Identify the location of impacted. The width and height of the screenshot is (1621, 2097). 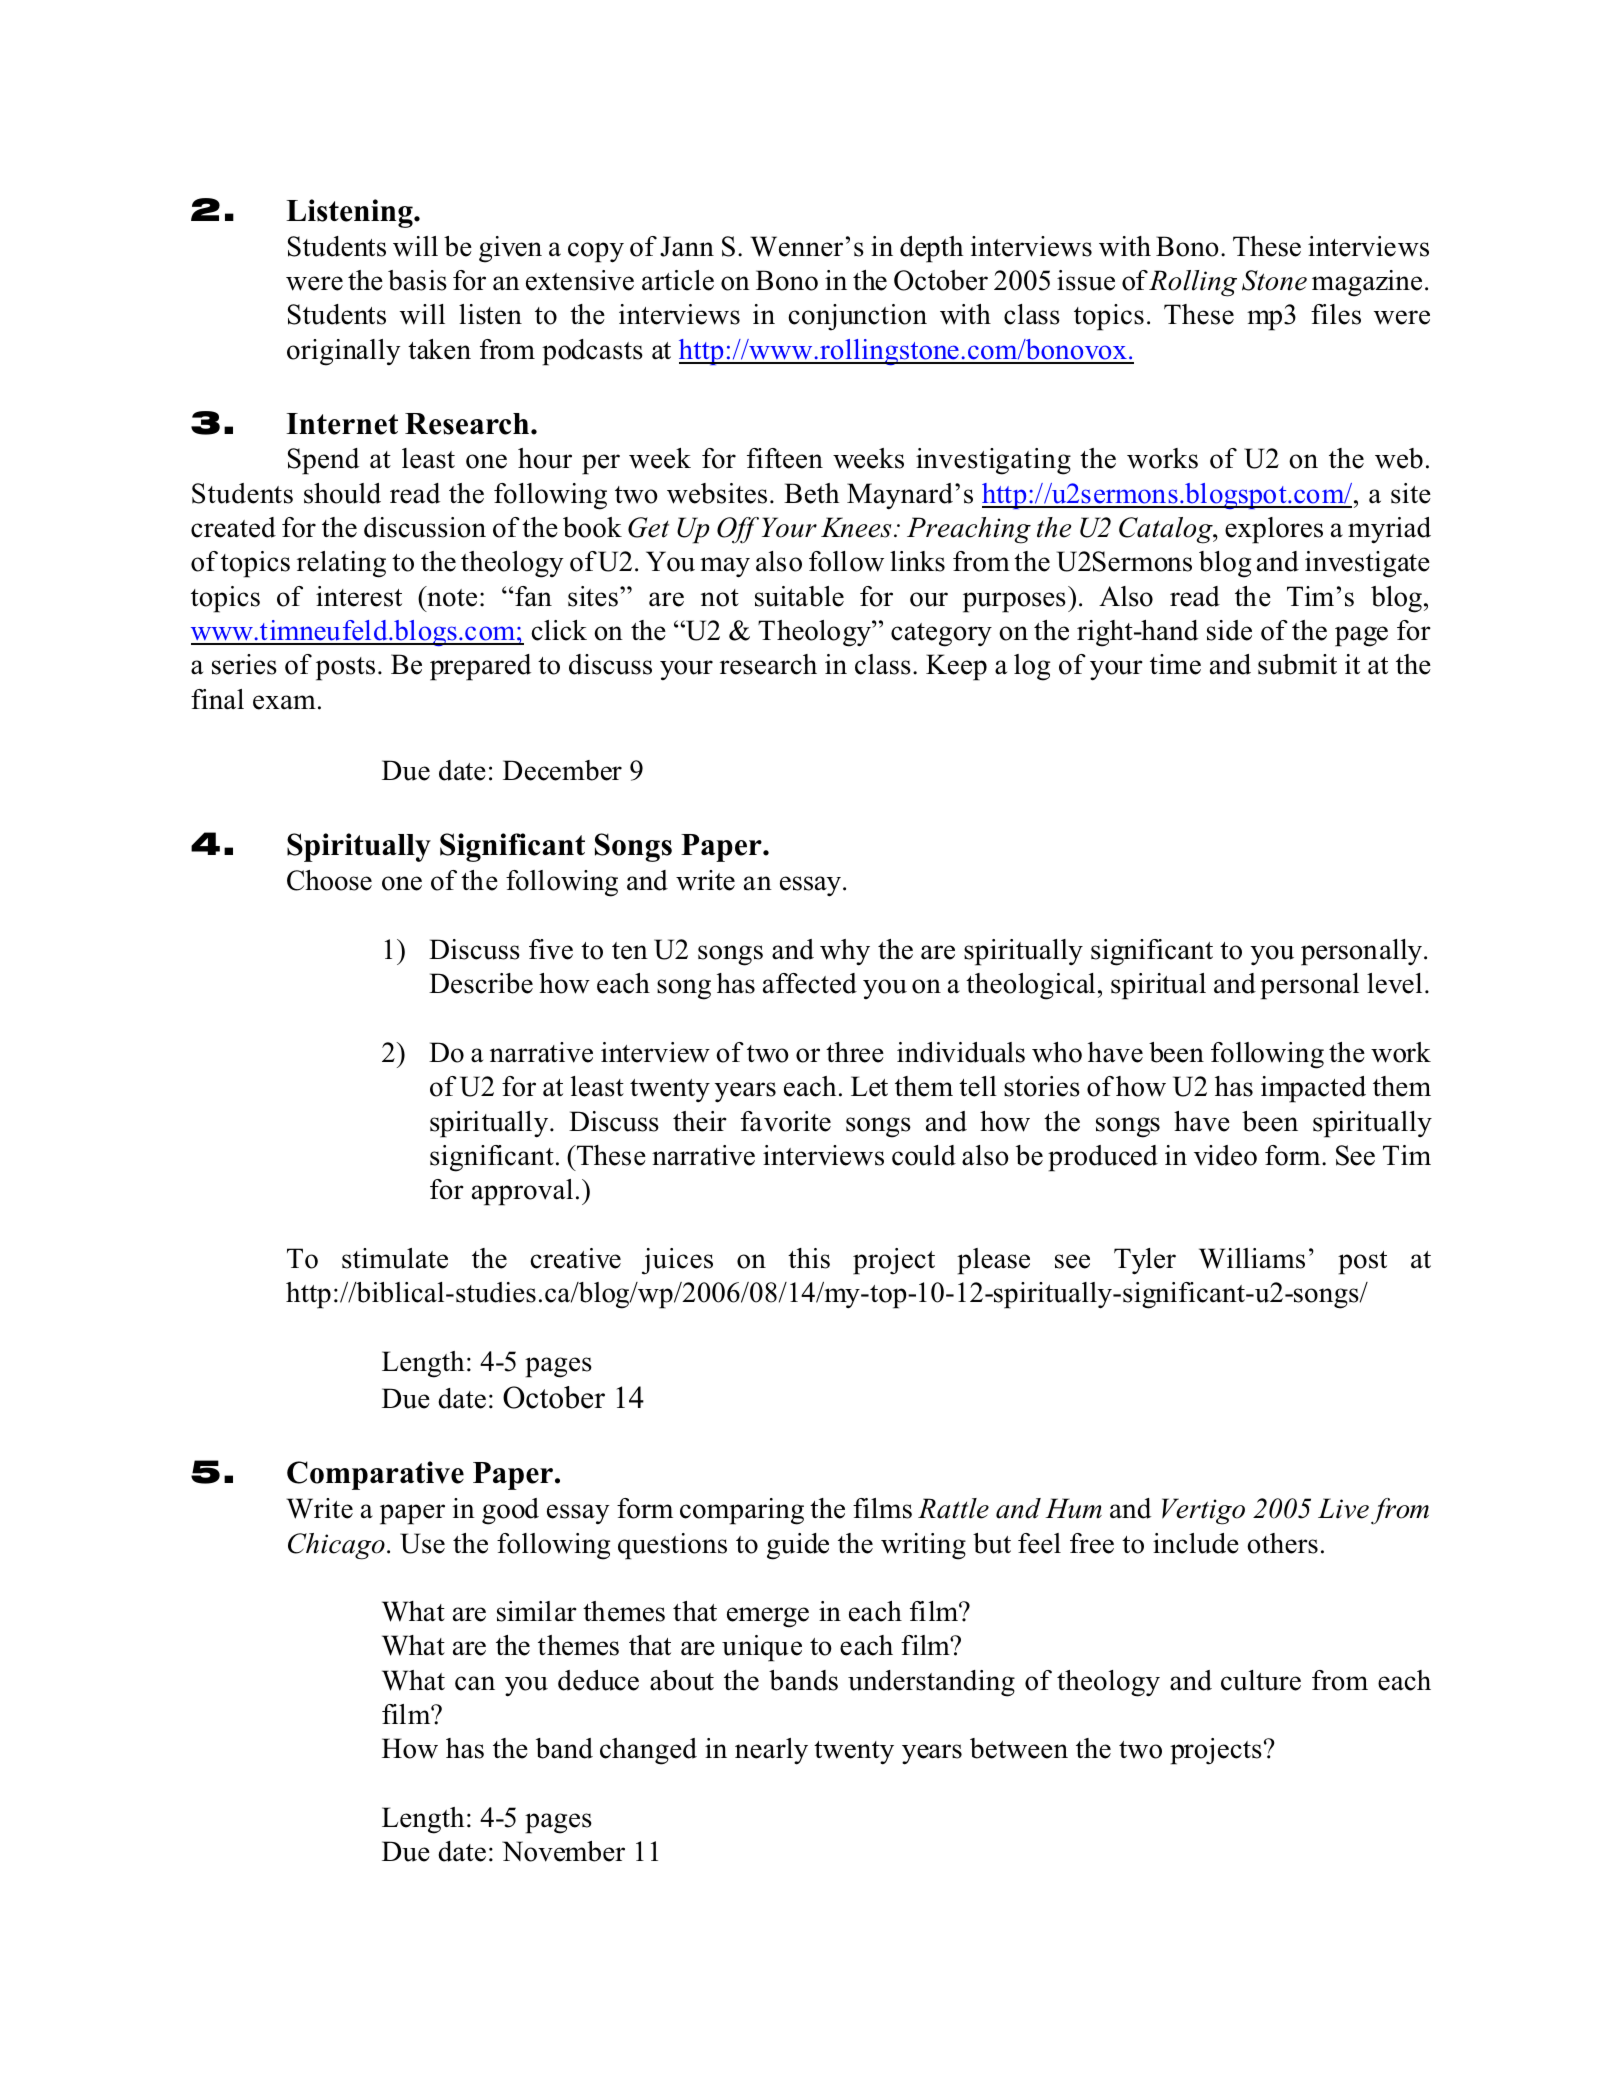
(1313, 1089).
